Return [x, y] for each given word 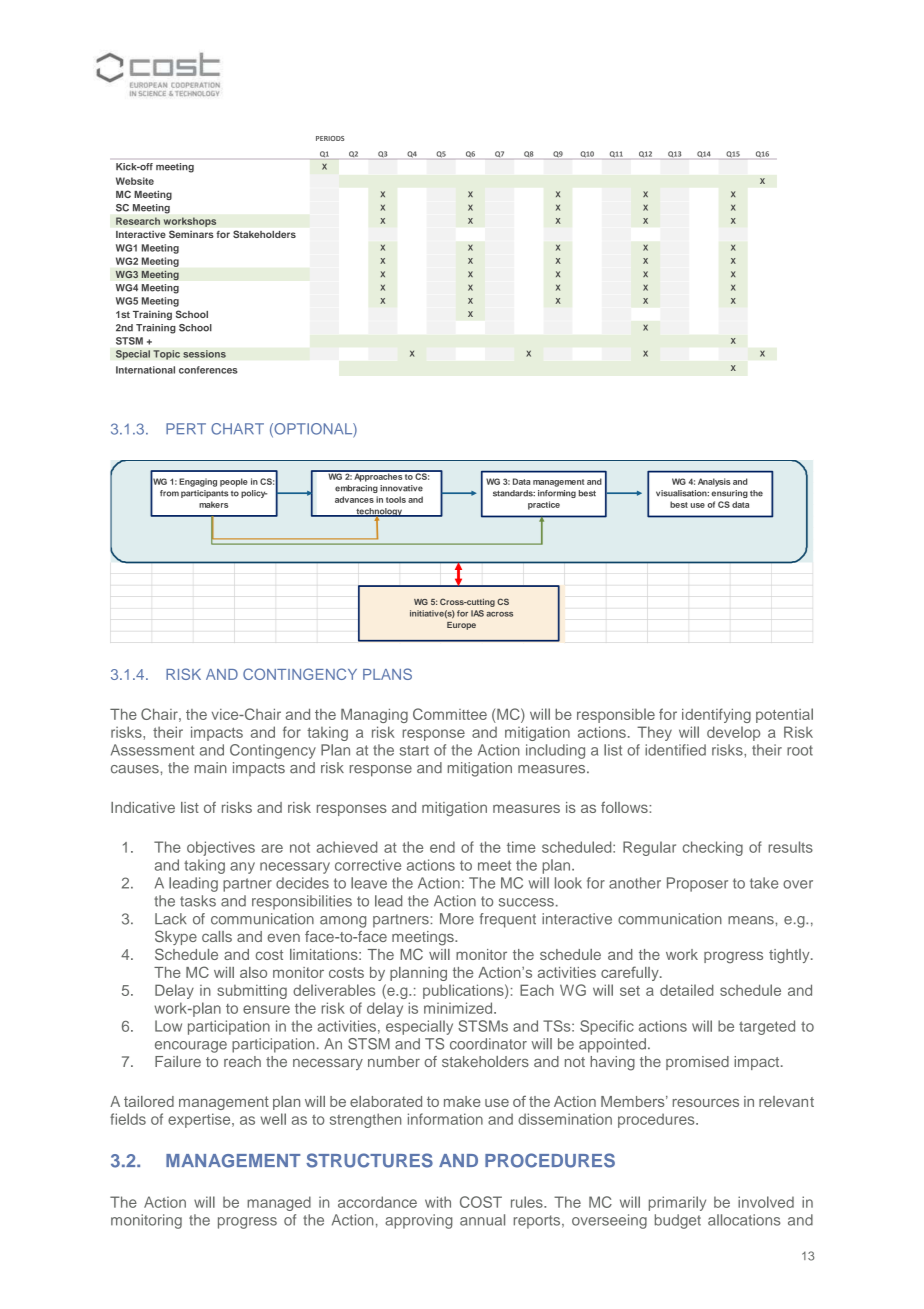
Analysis [714, 482]
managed [279, 1203]
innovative [401, 488]
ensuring [729, 494]
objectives [221, 848]
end [442, 847]
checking [713, 848]
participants [204, 494]
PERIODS [330, 138]
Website [135, 181]
